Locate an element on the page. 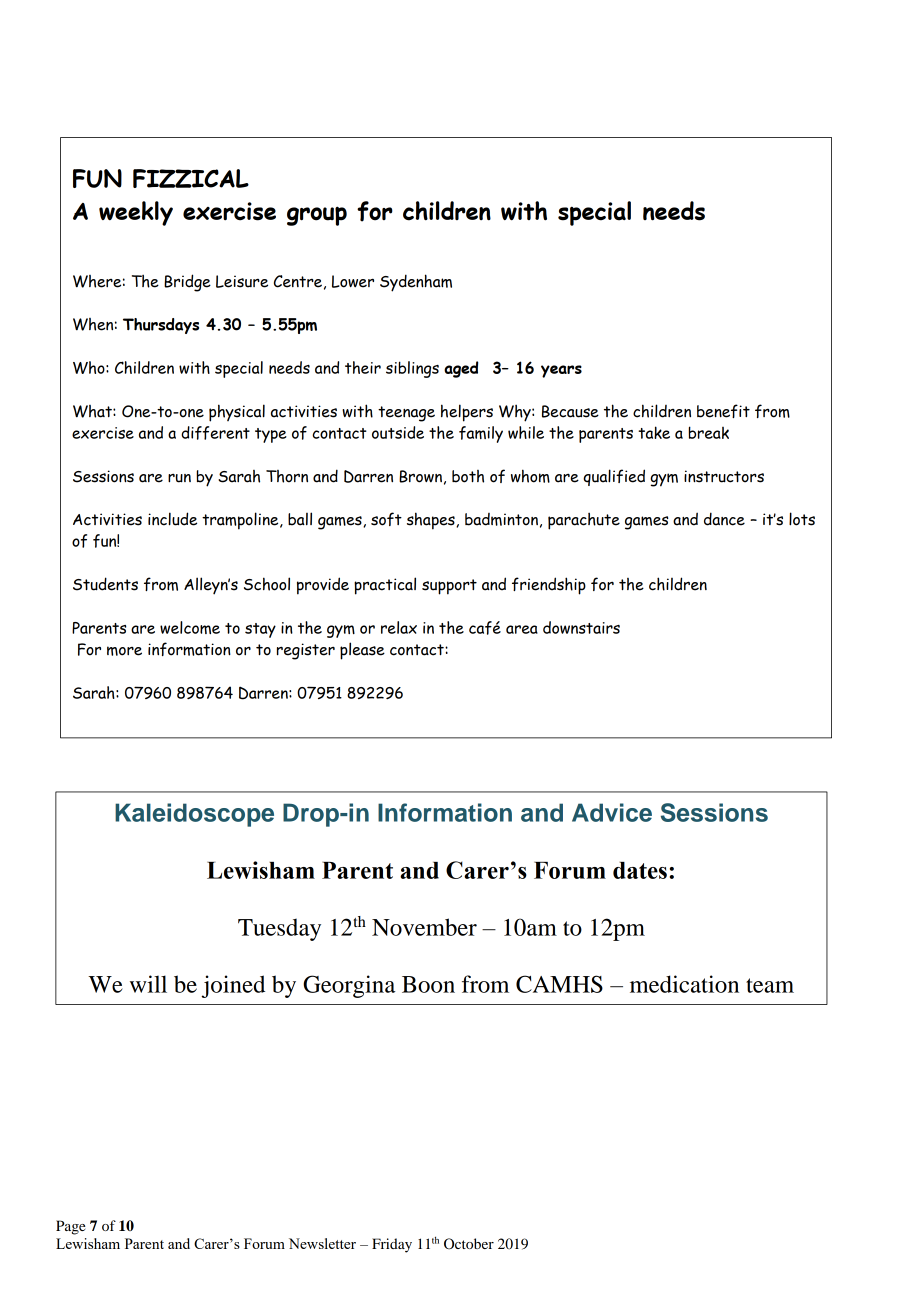 The height and width of the document is (1308, 924). Sydenham is located at coordinates (416, 283).
